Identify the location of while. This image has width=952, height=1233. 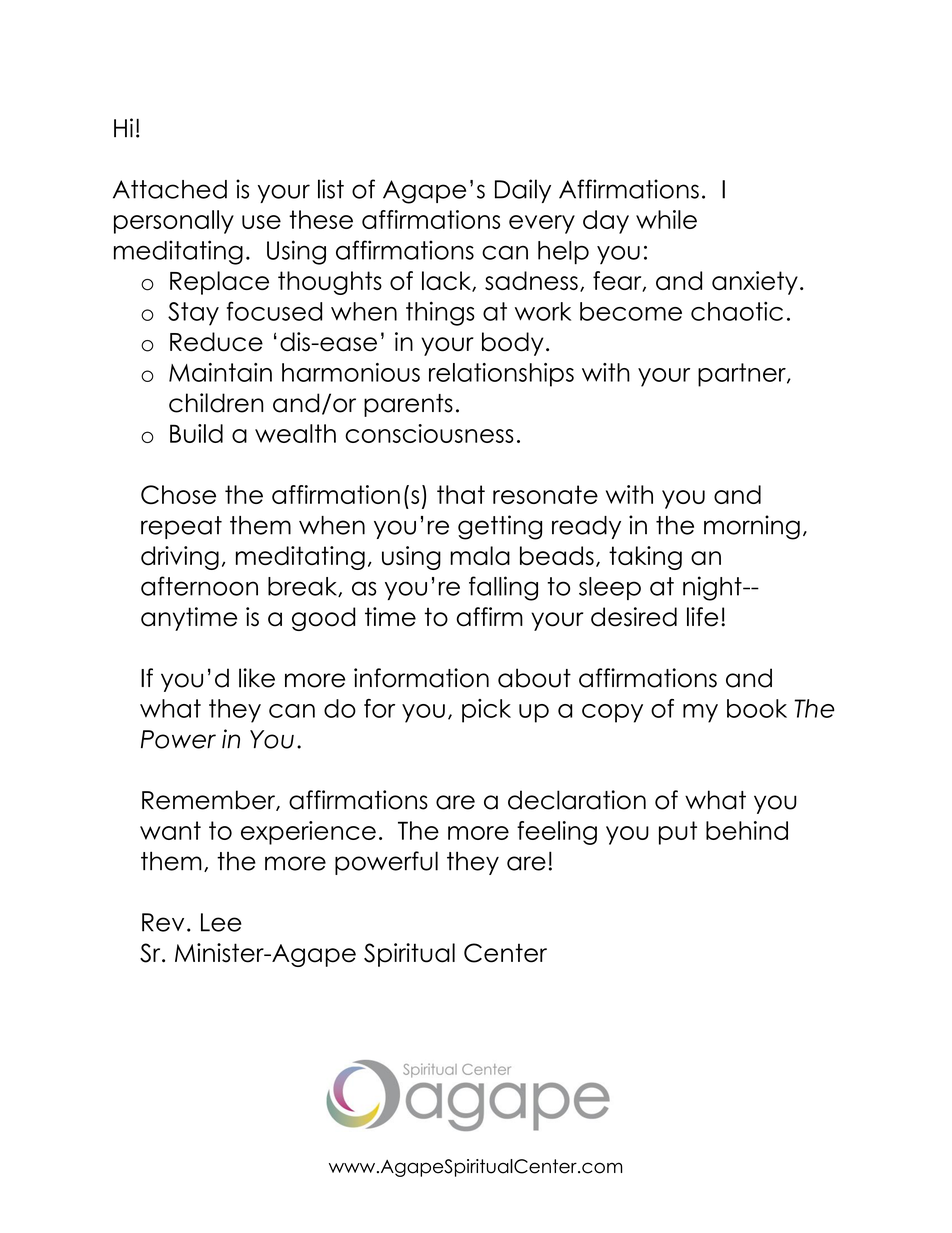
(666, 219).
